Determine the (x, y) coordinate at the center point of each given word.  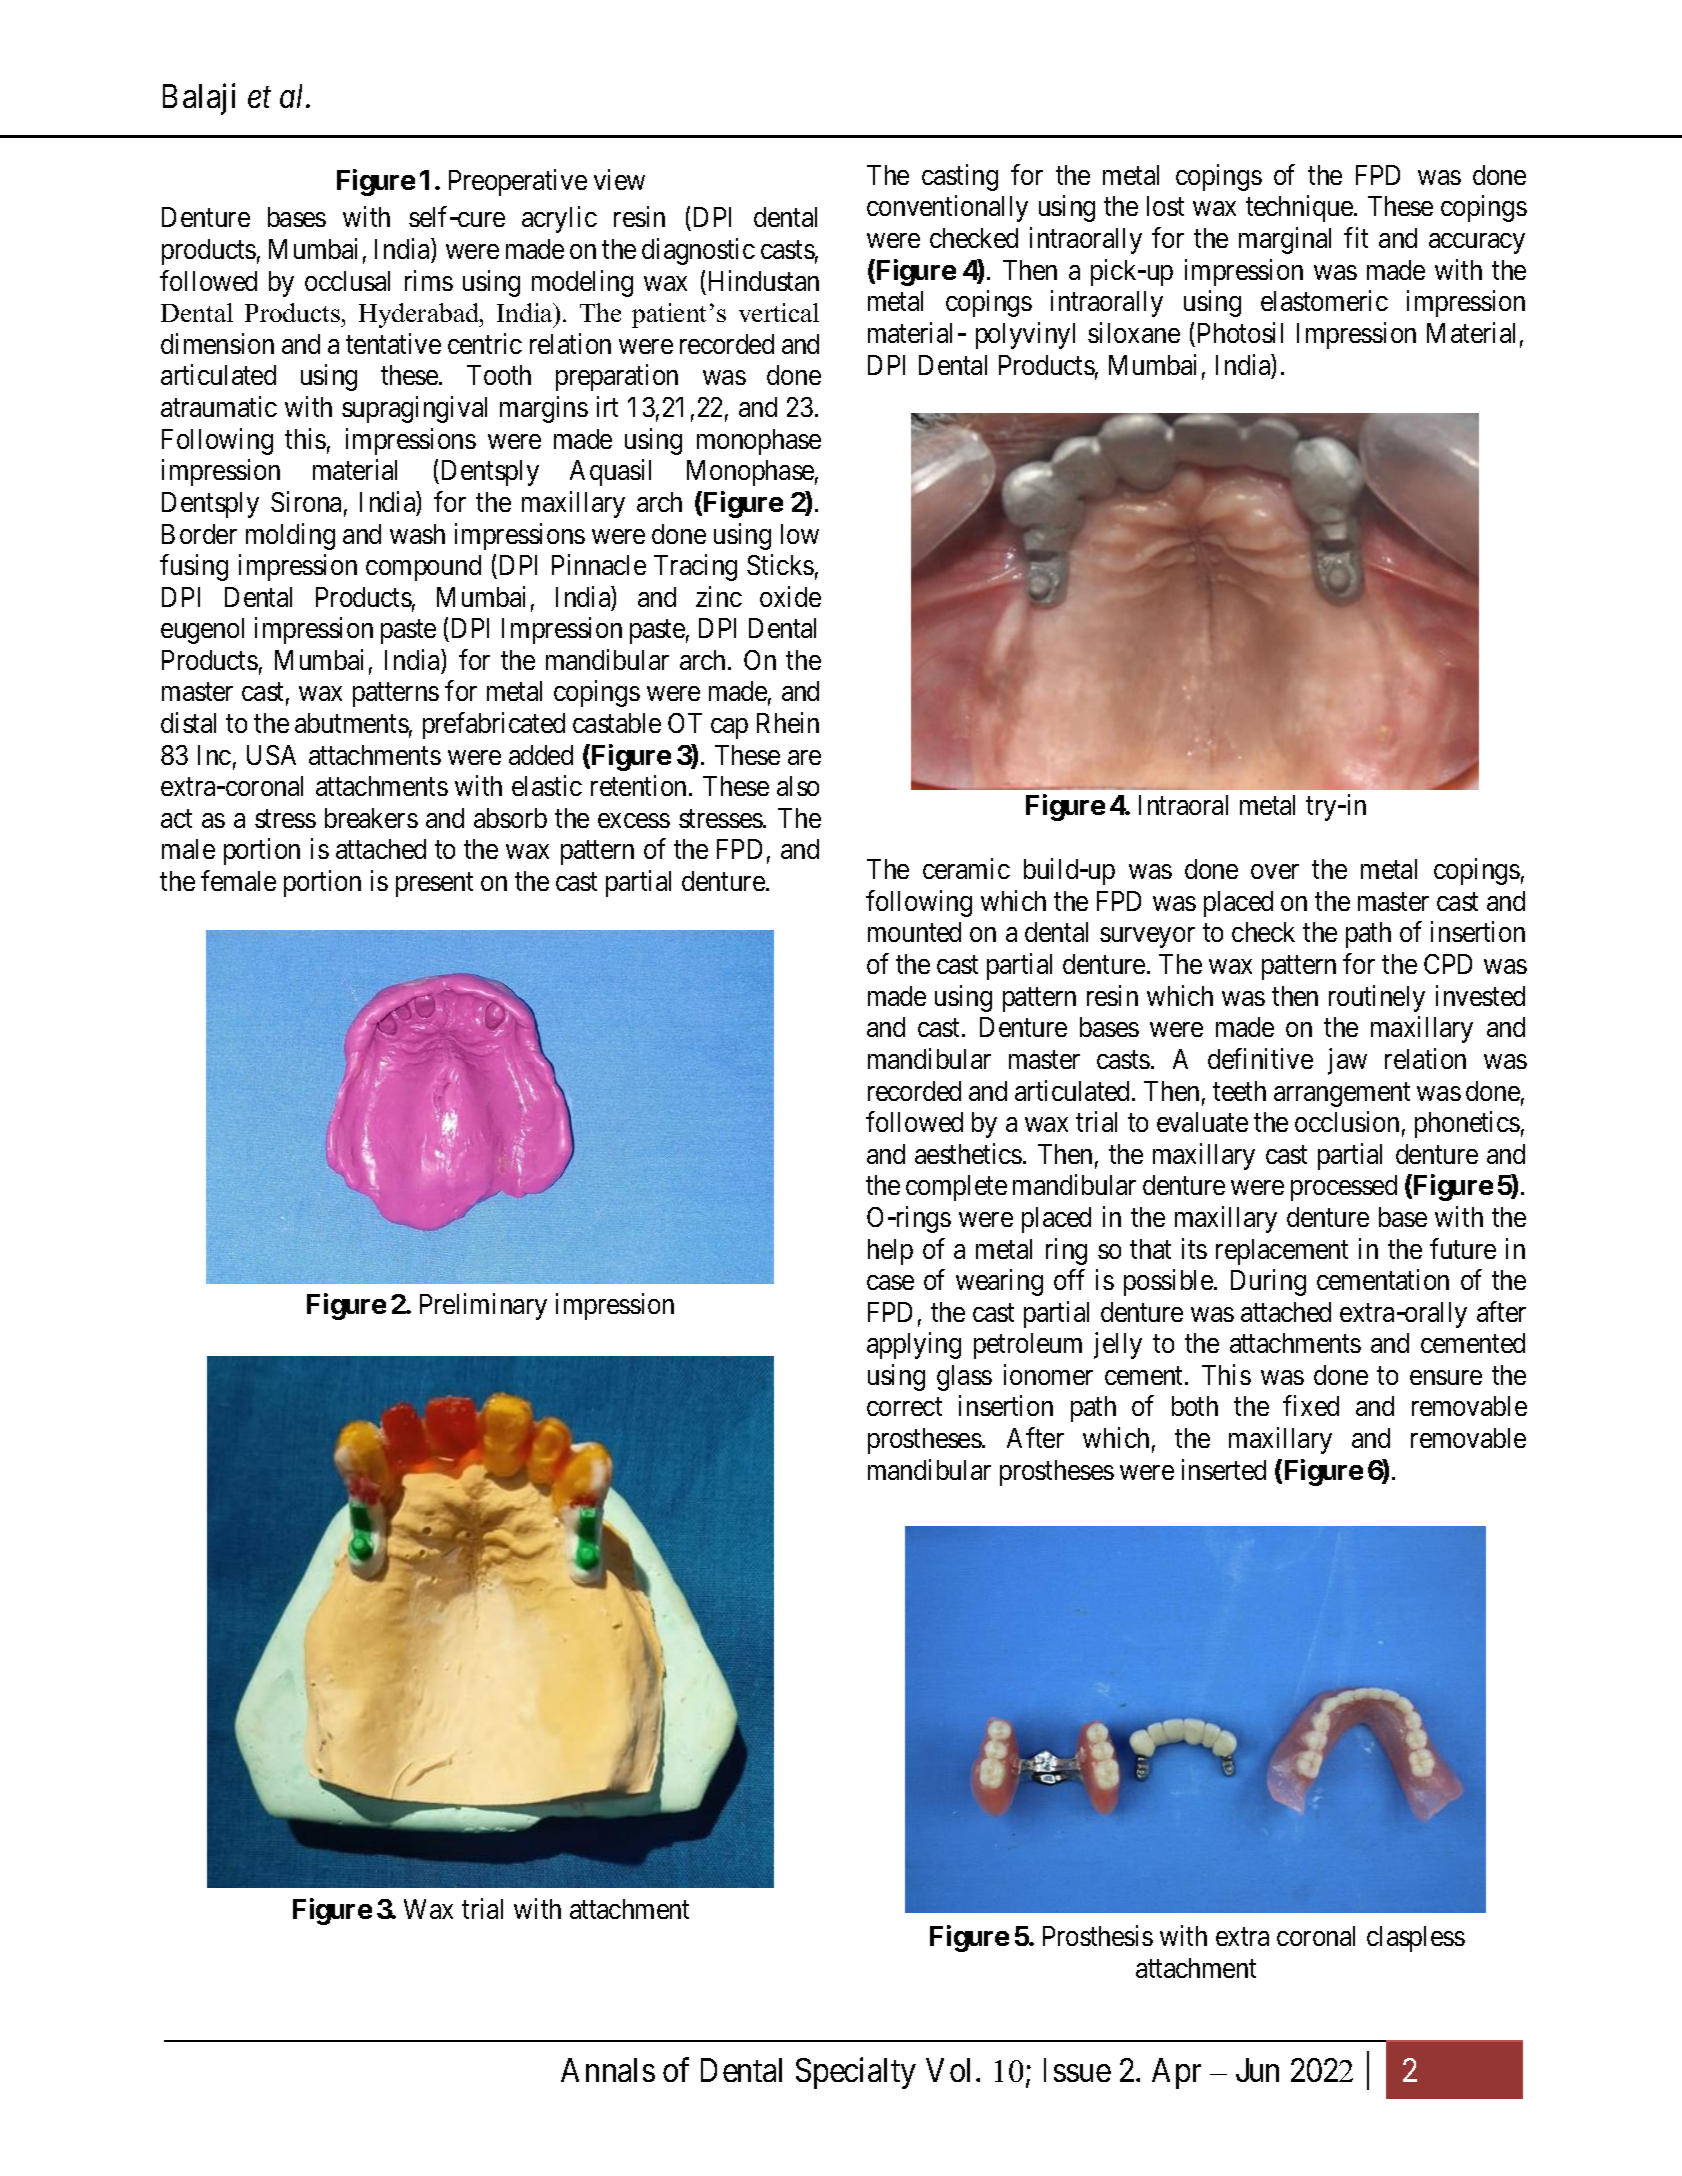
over (1275, 872)
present (434, 885)
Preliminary (483, 1307)
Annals (608, 2070)
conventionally (947, 209)
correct (904, 1407)
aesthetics (968, 1153)
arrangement (1342, 1095)
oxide (790, 596)
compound (423, 568)
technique (1300, 209)
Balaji (199, 99)
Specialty (856, 2073)
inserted (1224, 1469)
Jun (1257, 2070)
